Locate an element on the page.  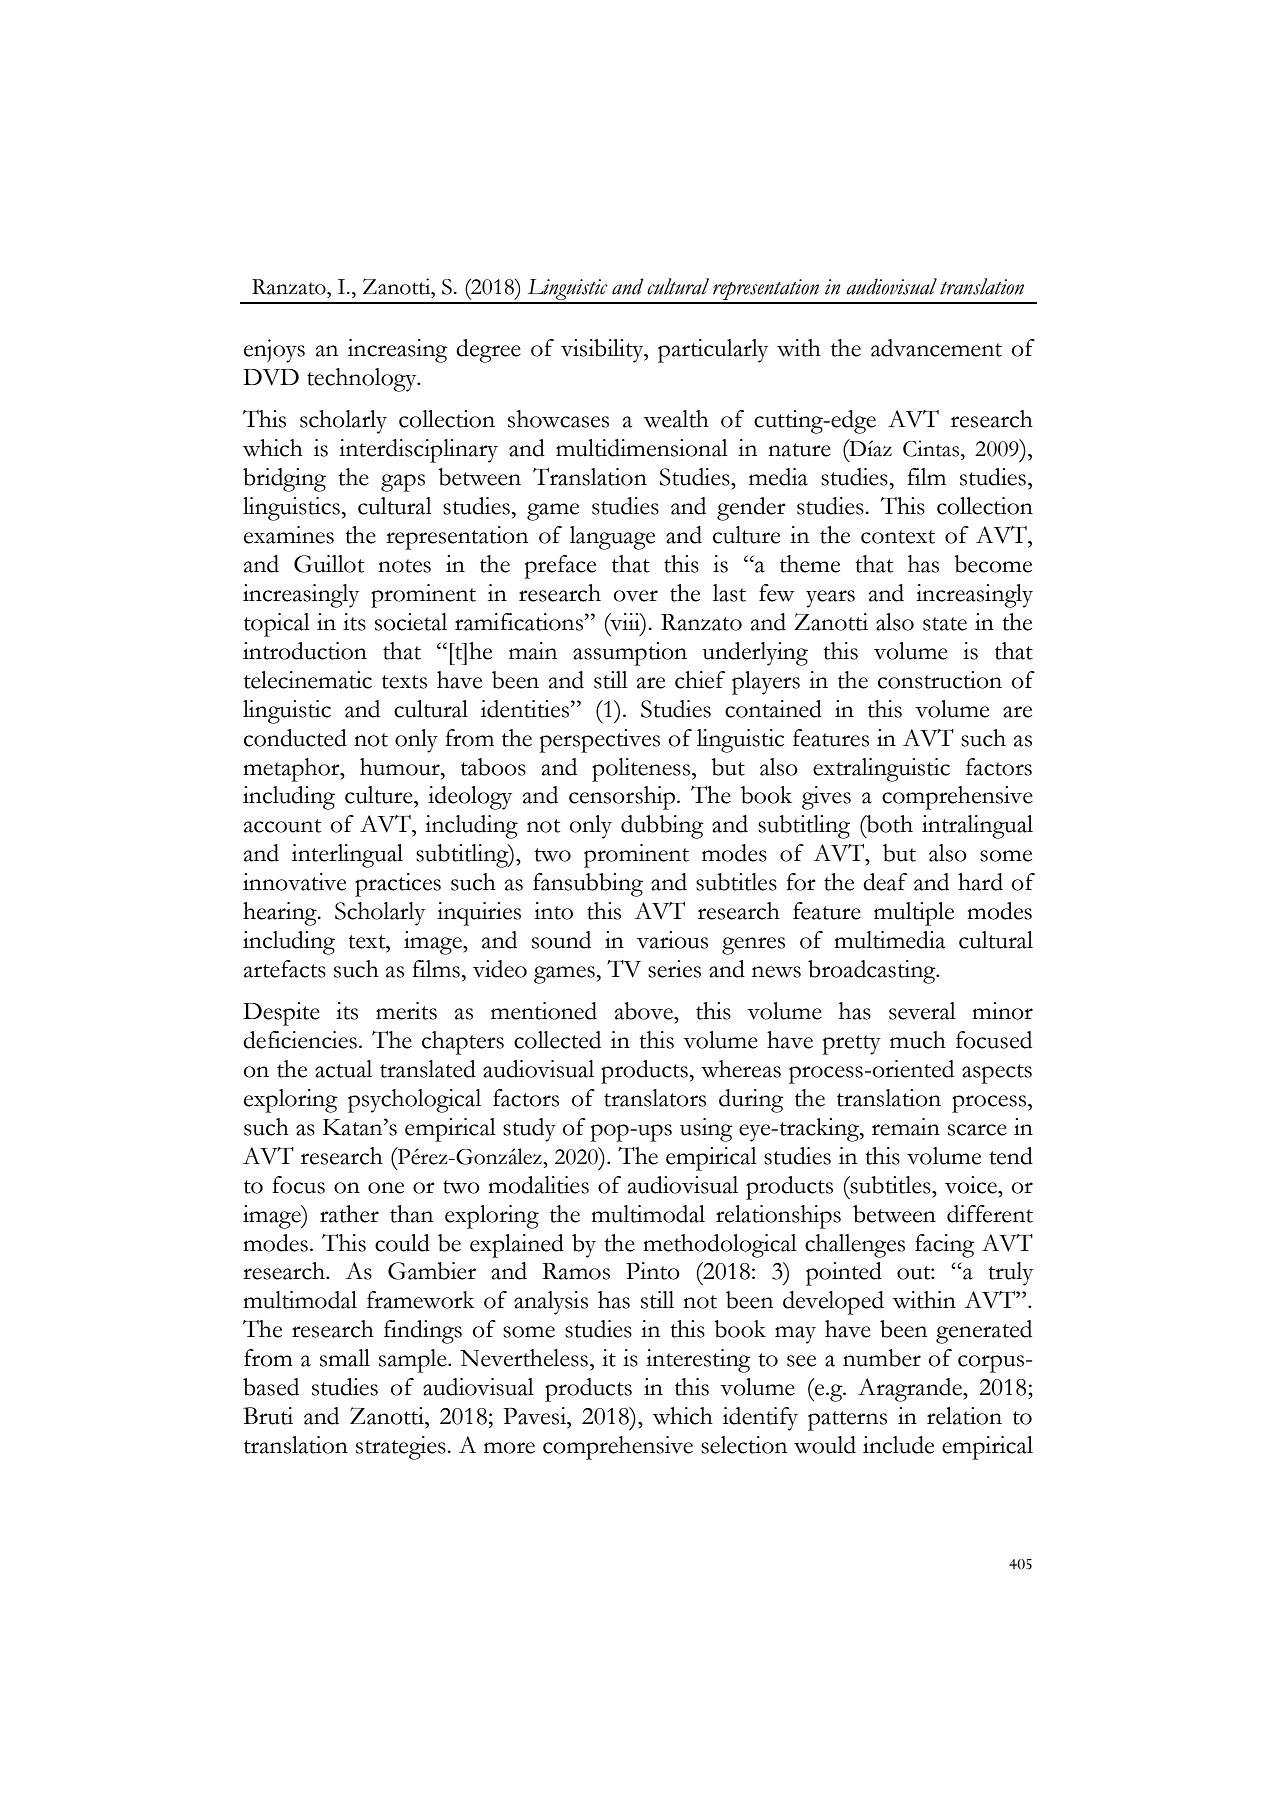
various is located at coordinates (672, 940).
